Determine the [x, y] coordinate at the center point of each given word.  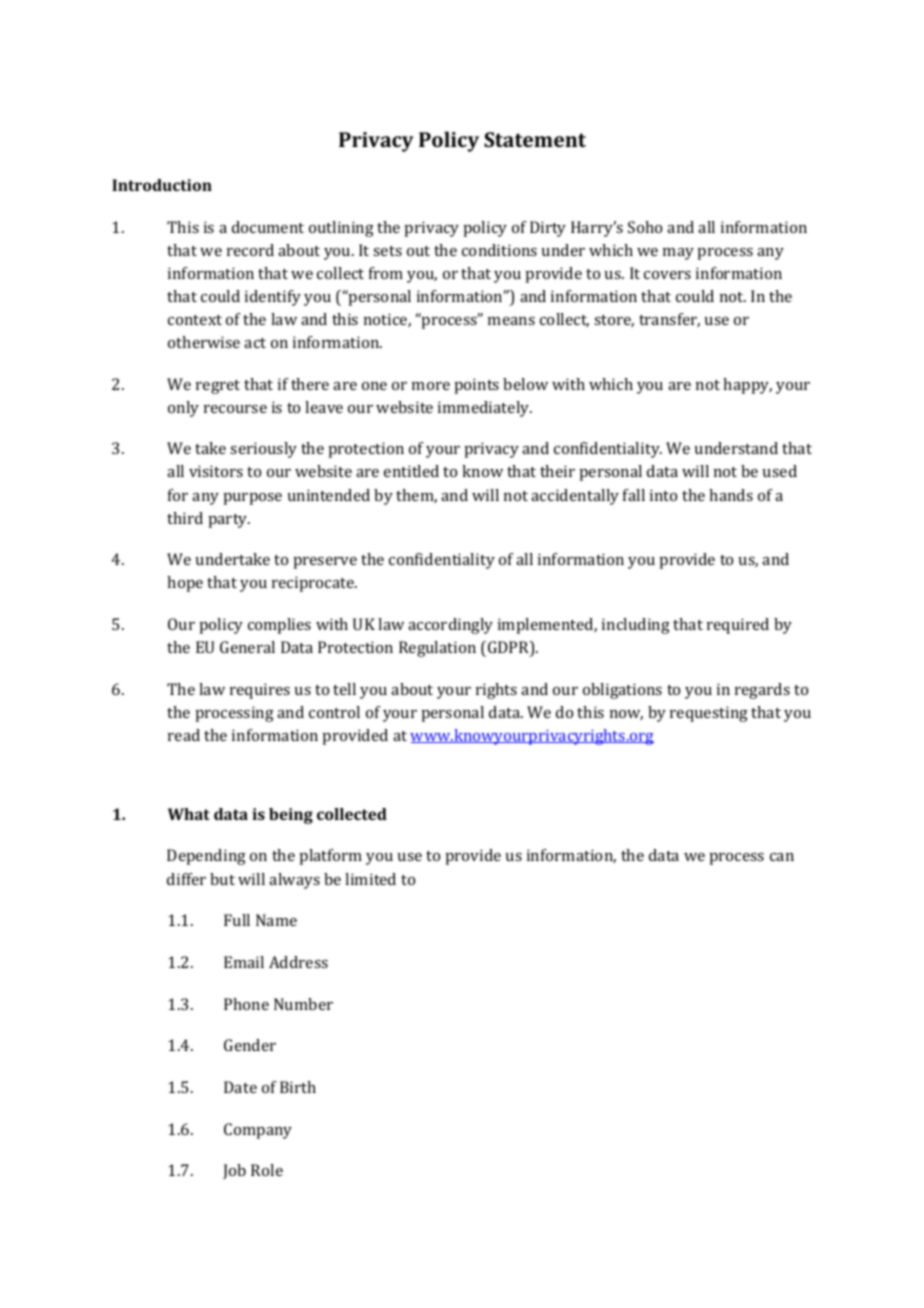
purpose [252, 499]
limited [370, 879]
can [782, 857]
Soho [645, 227]
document [268, 227]
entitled [411, 471]
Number [303, 1004]
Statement [535, 139]
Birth [298, 1087]
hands [731, 495]
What [189, 814]
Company [258, 1131]
